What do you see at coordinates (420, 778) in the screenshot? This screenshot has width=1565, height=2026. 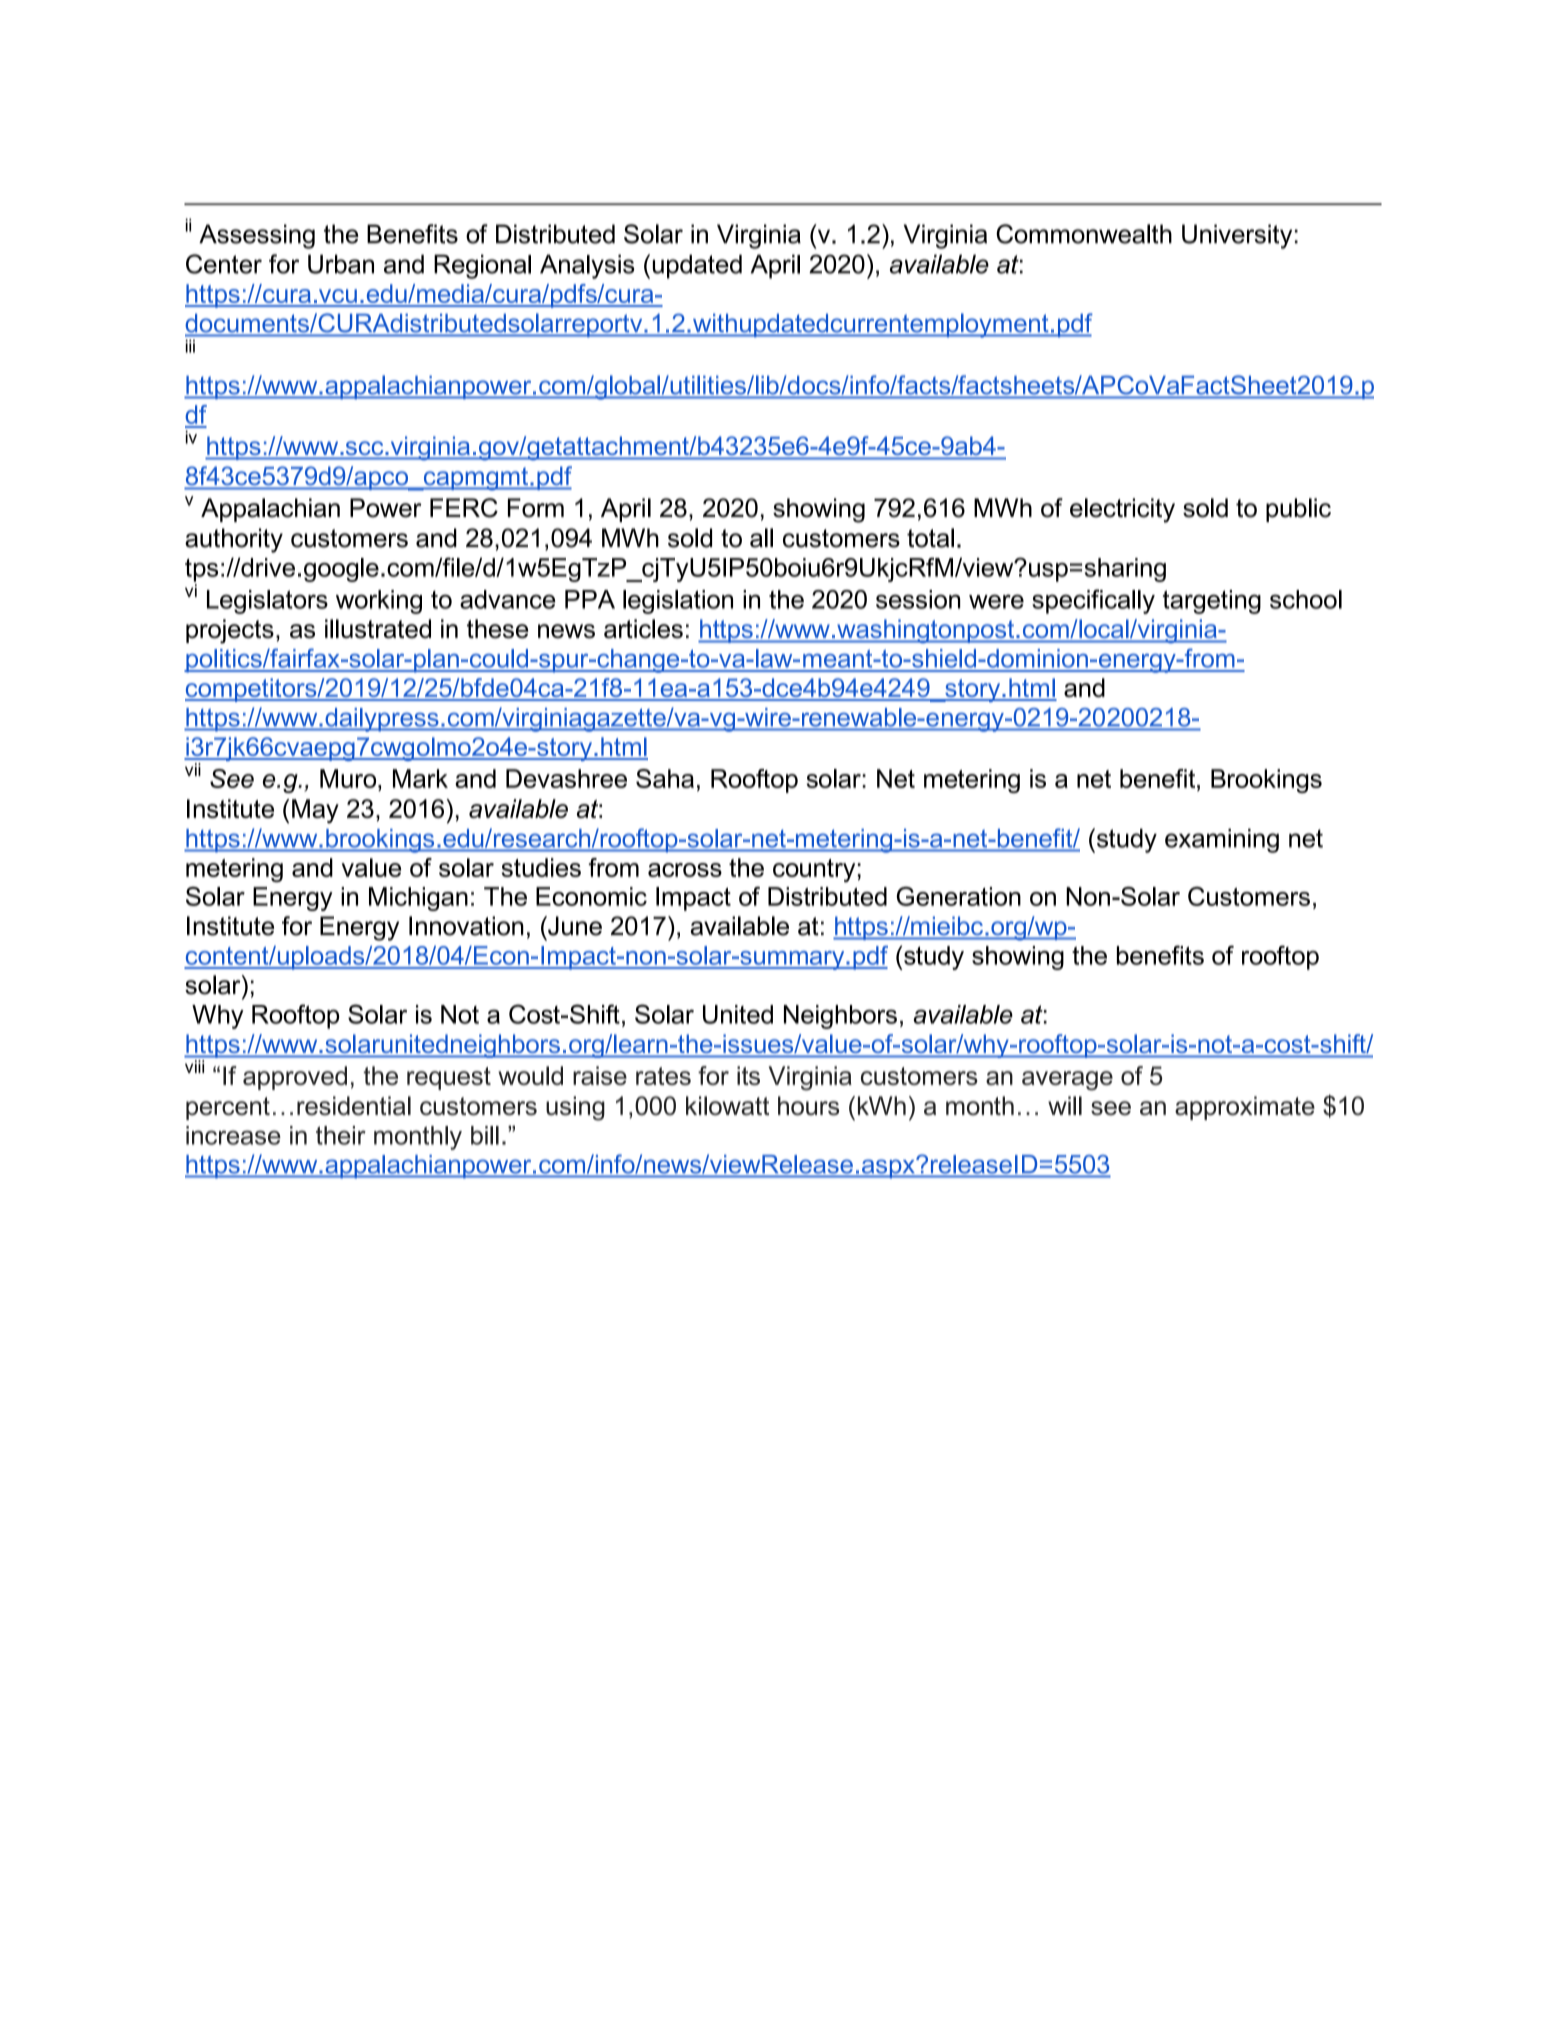 I see `Mark` at bounding box center [420, 778].
